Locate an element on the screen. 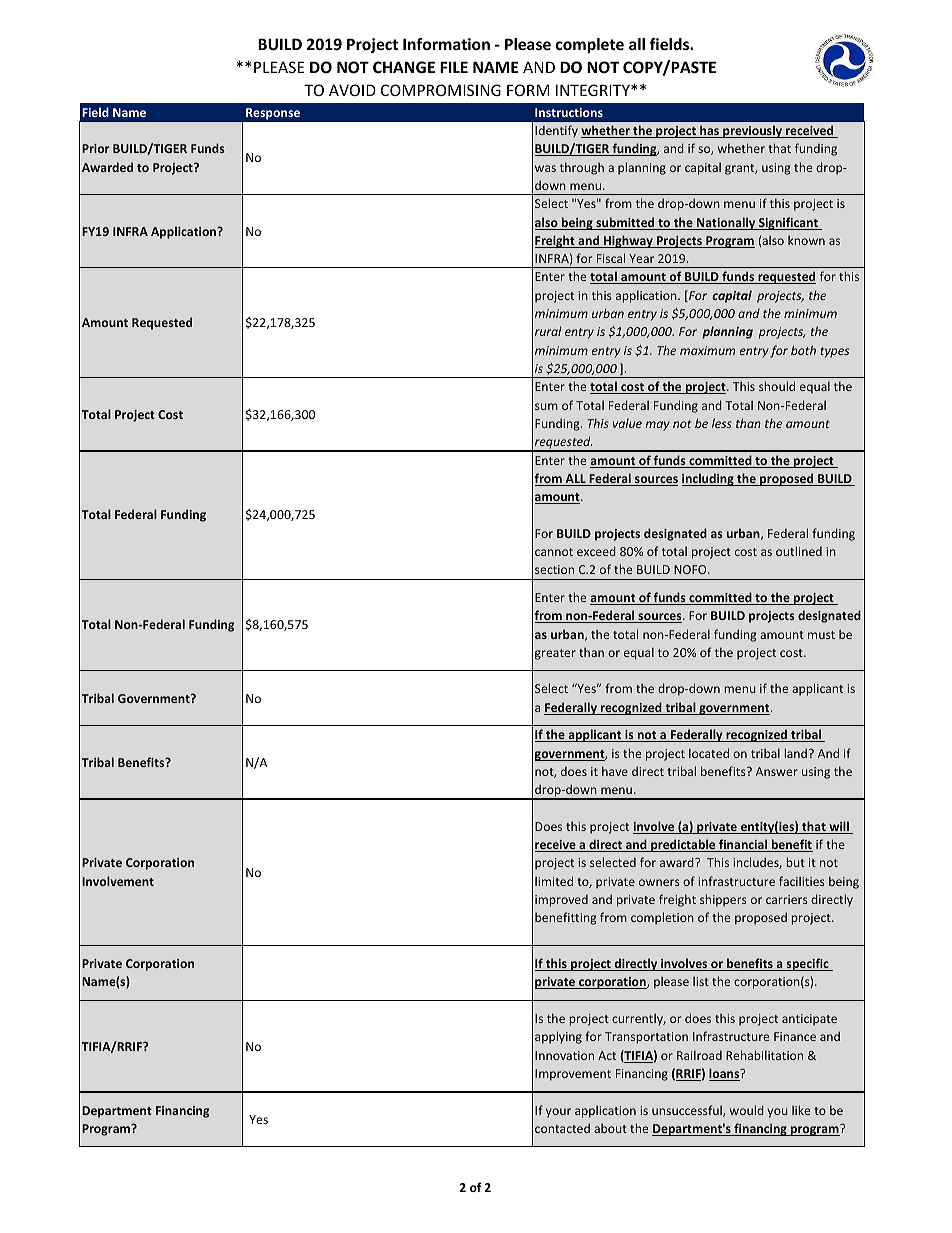 This screenshot has width=952, height=1233. Prior is located at coordinates (95, 148).
